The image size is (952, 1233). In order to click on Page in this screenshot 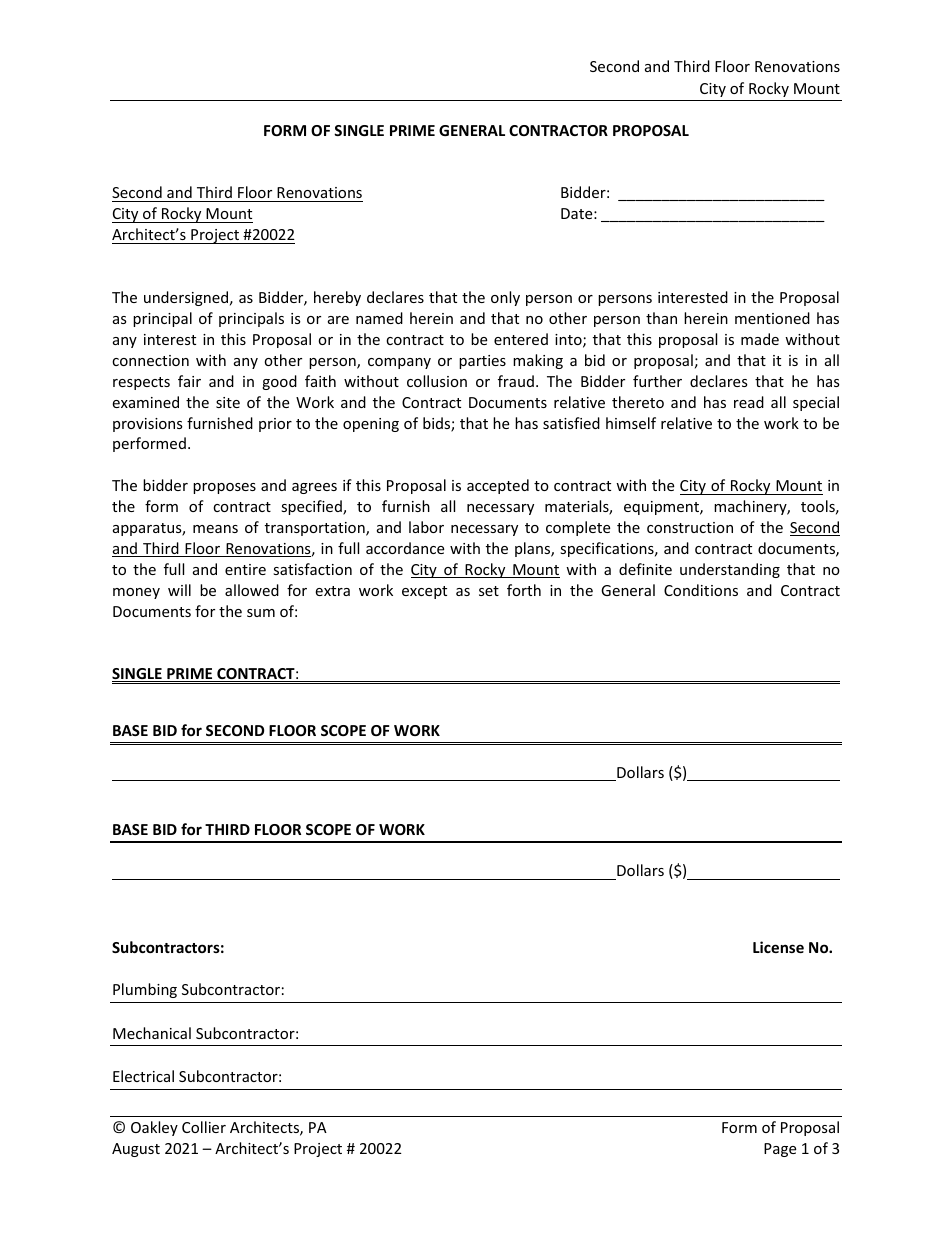, I will do `click(780, 1150)`.
